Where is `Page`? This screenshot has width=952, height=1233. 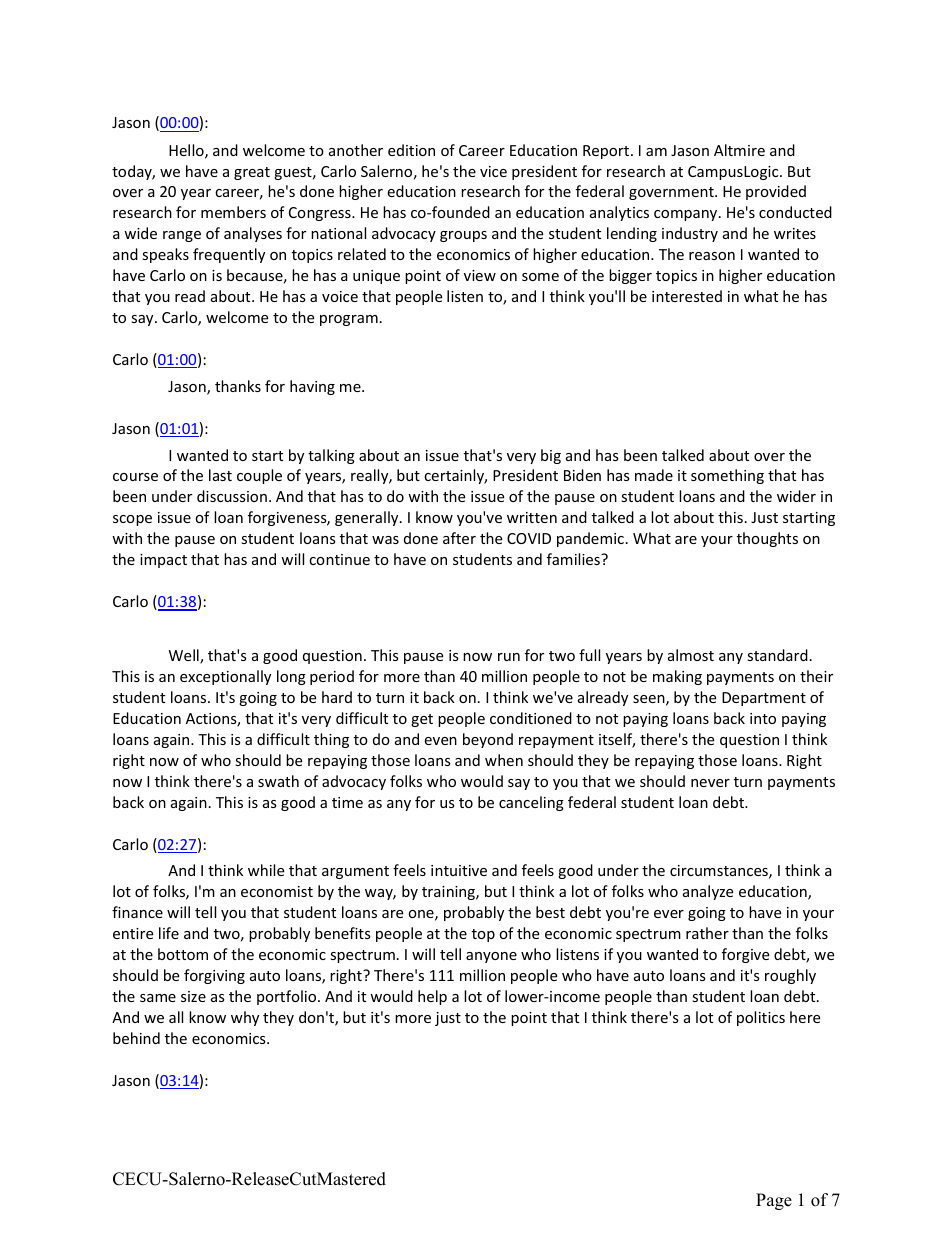
Page is located at coordinates (774, 1201).
